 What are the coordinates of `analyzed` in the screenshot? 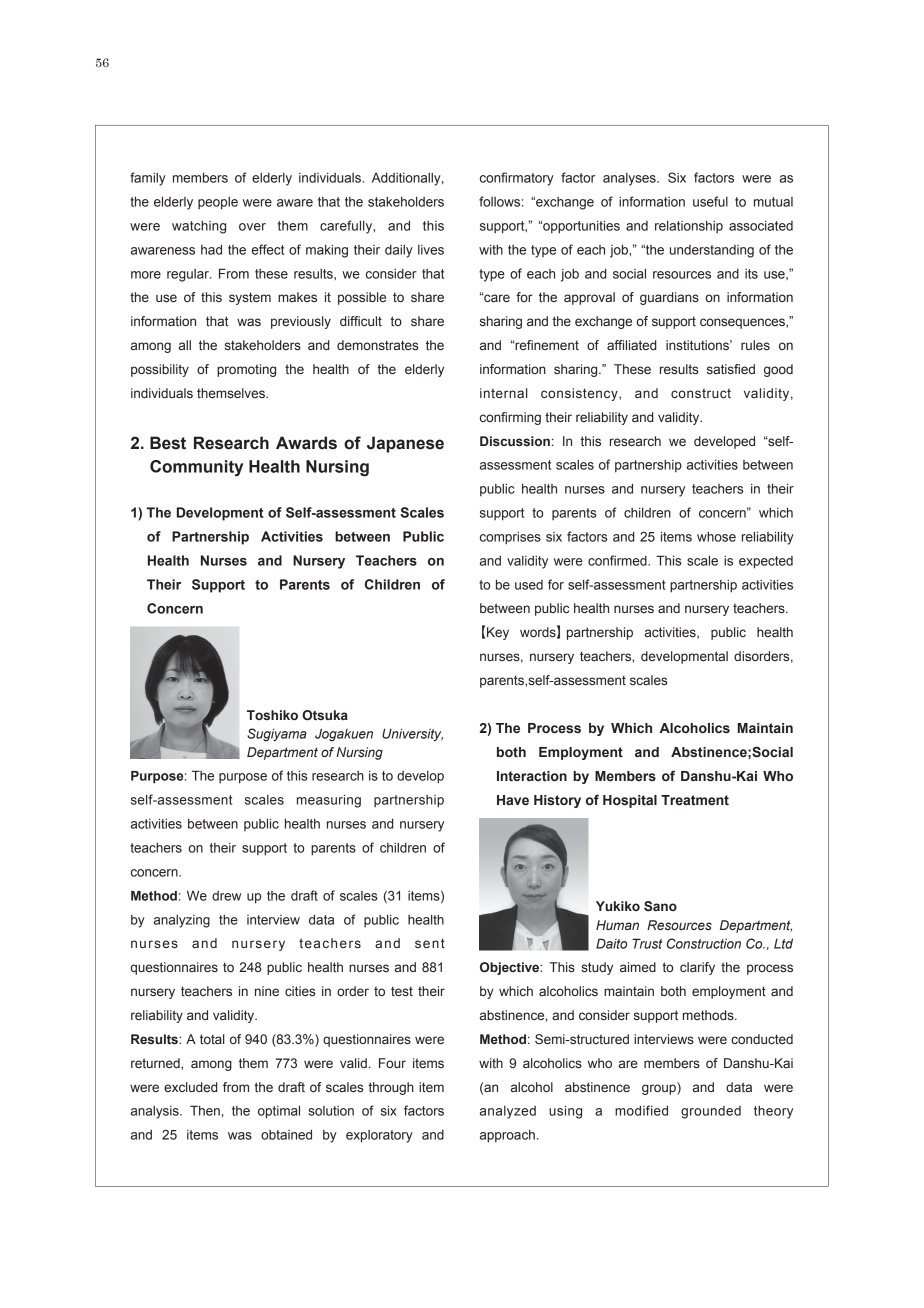 It's located at (508, 1112).
